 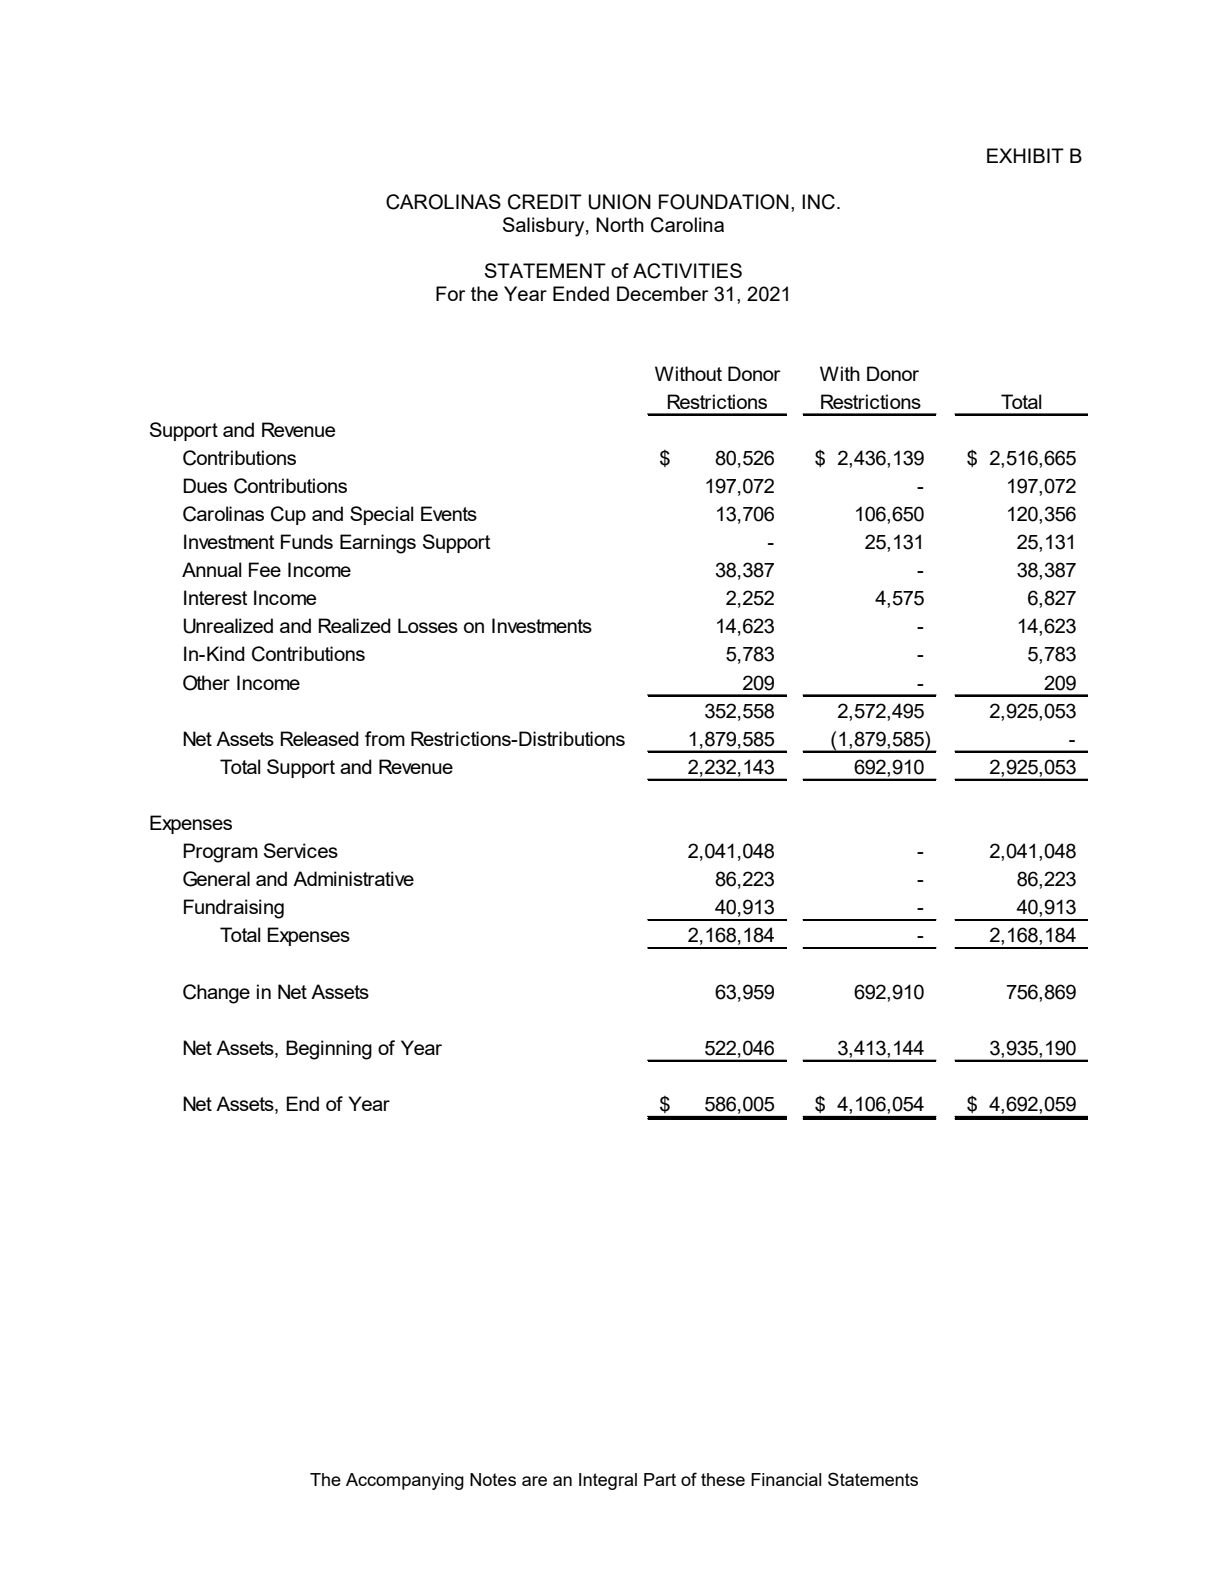 What do you see at coordinates (405, 1481) in the screenshot?
I see `Accompanying` at bounding box center [405, 1481].
